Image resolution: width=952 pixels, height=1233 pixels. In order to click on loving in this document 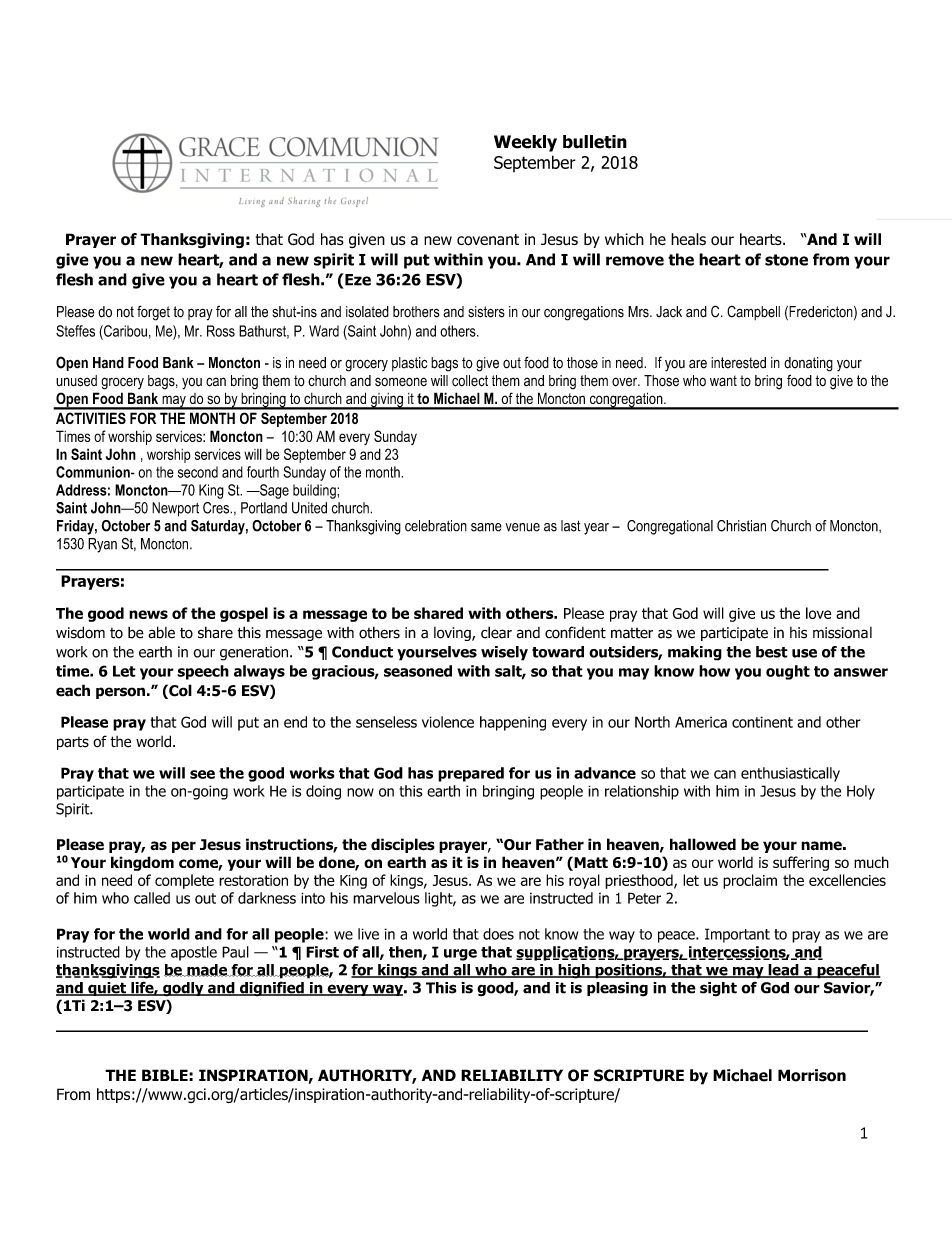, I will do `click(453, 634)`.
